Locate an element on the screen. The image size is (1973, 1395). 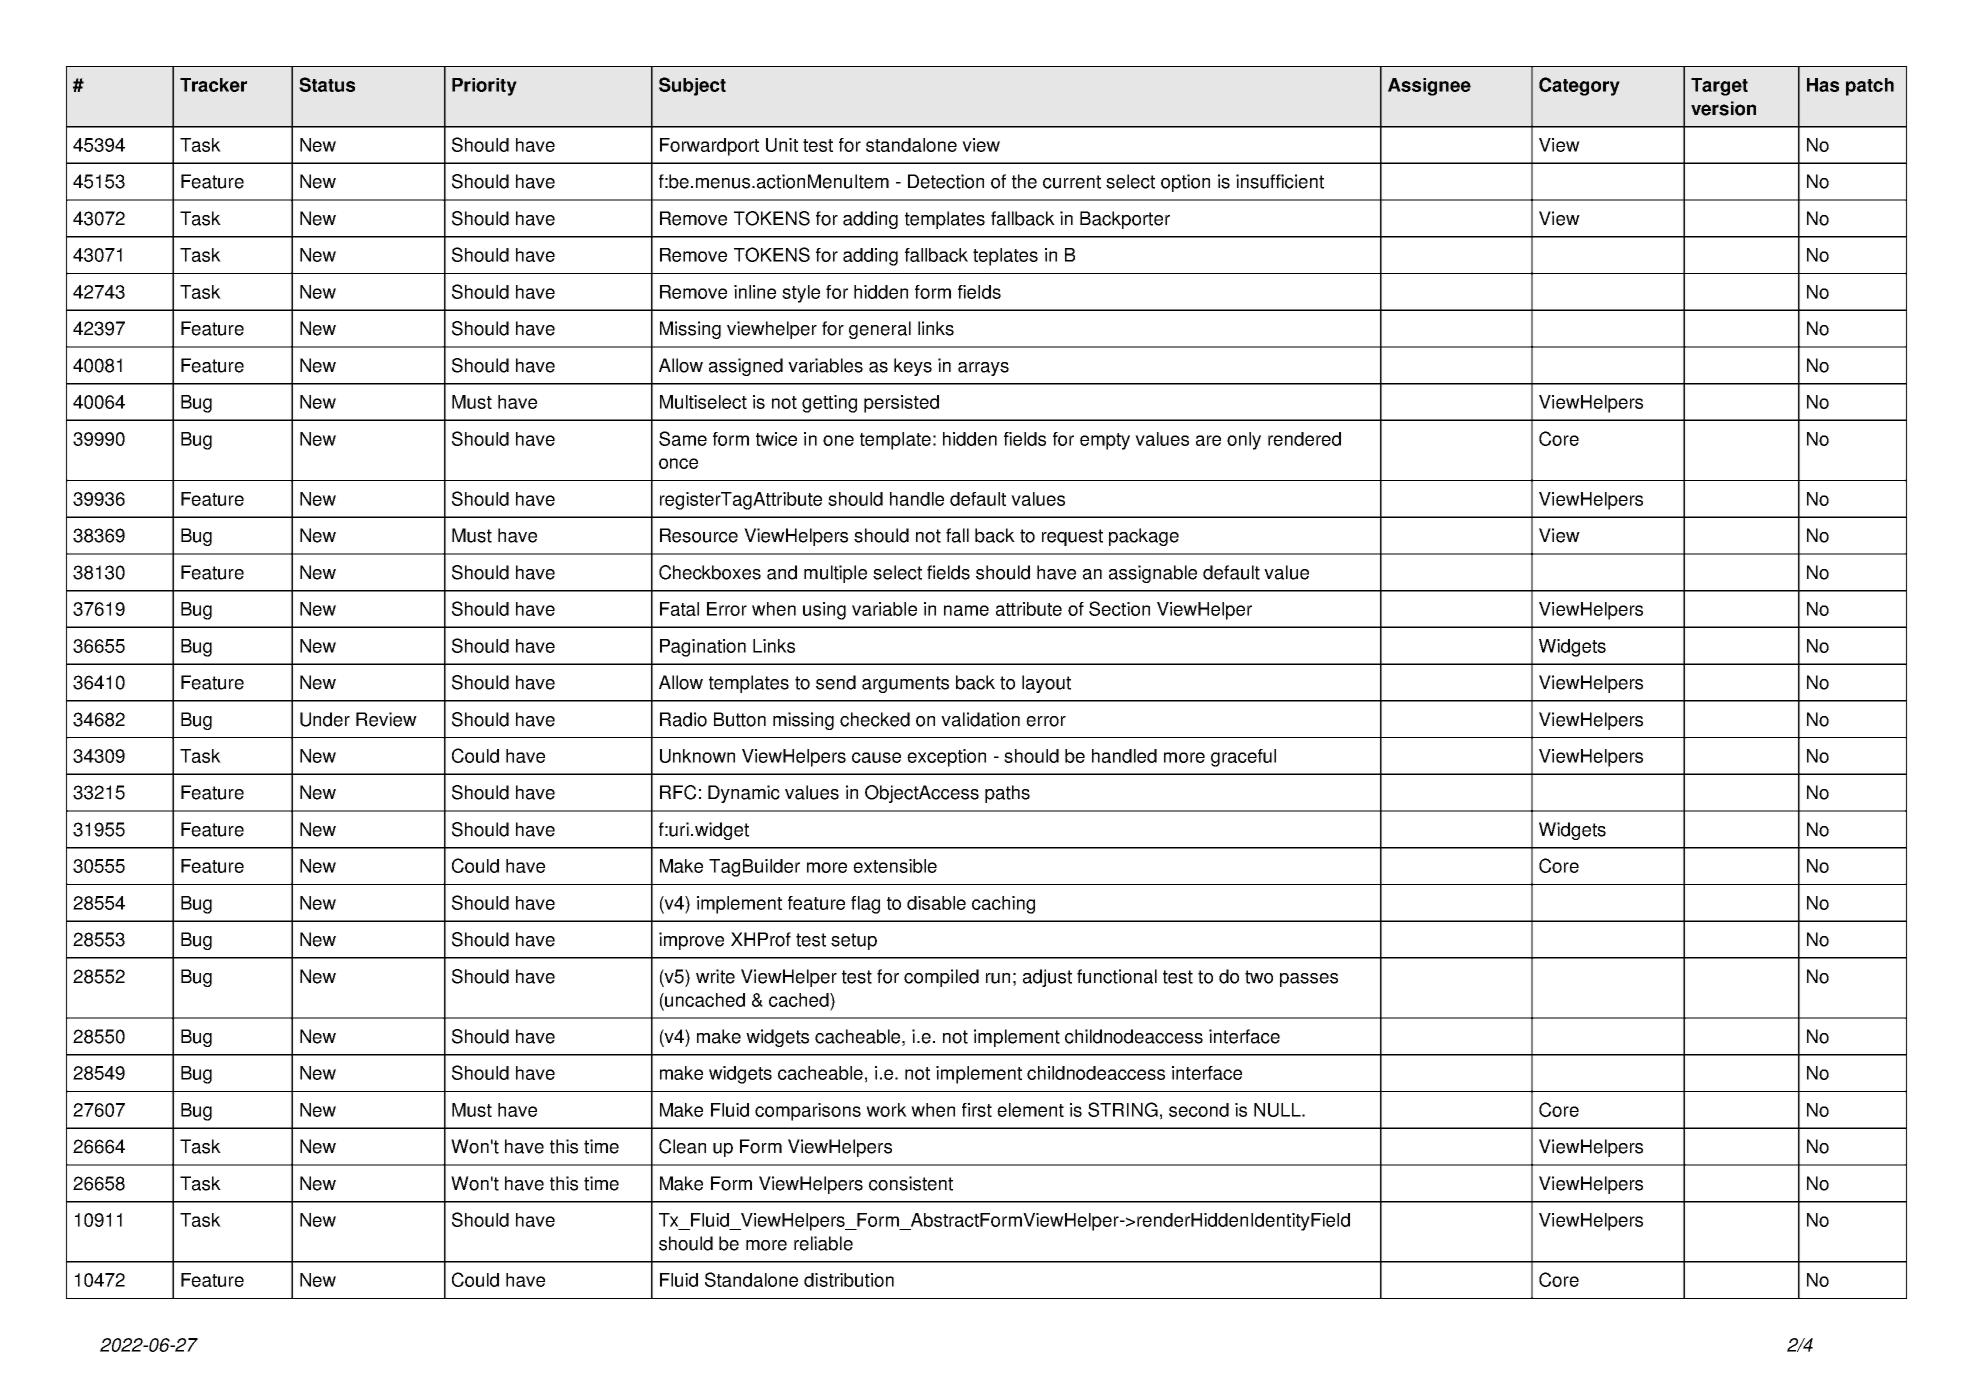
second is located at coordinates (1199, 1110).
